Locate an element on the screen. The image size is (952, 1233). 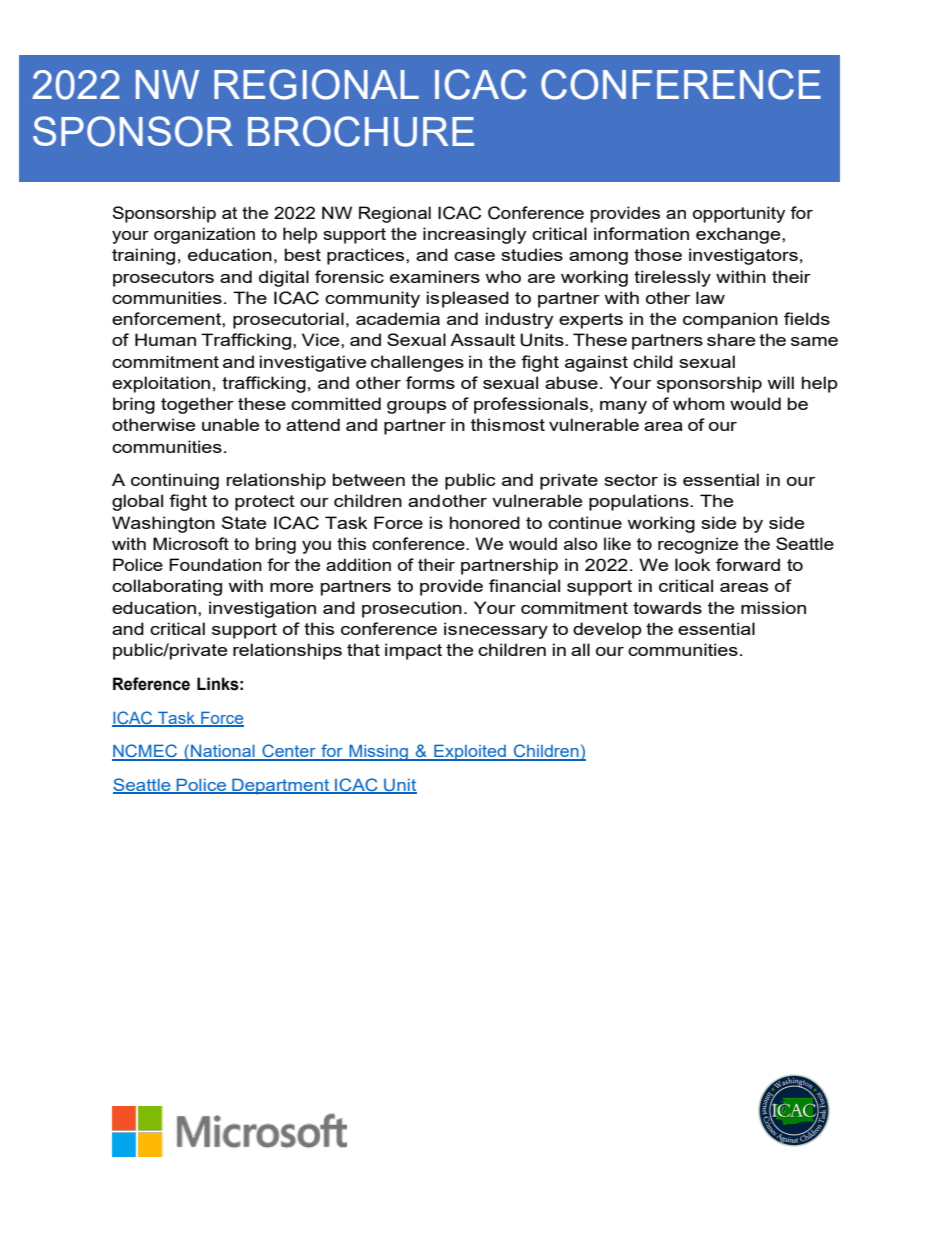
financial is located at coordinates (524, 585).
